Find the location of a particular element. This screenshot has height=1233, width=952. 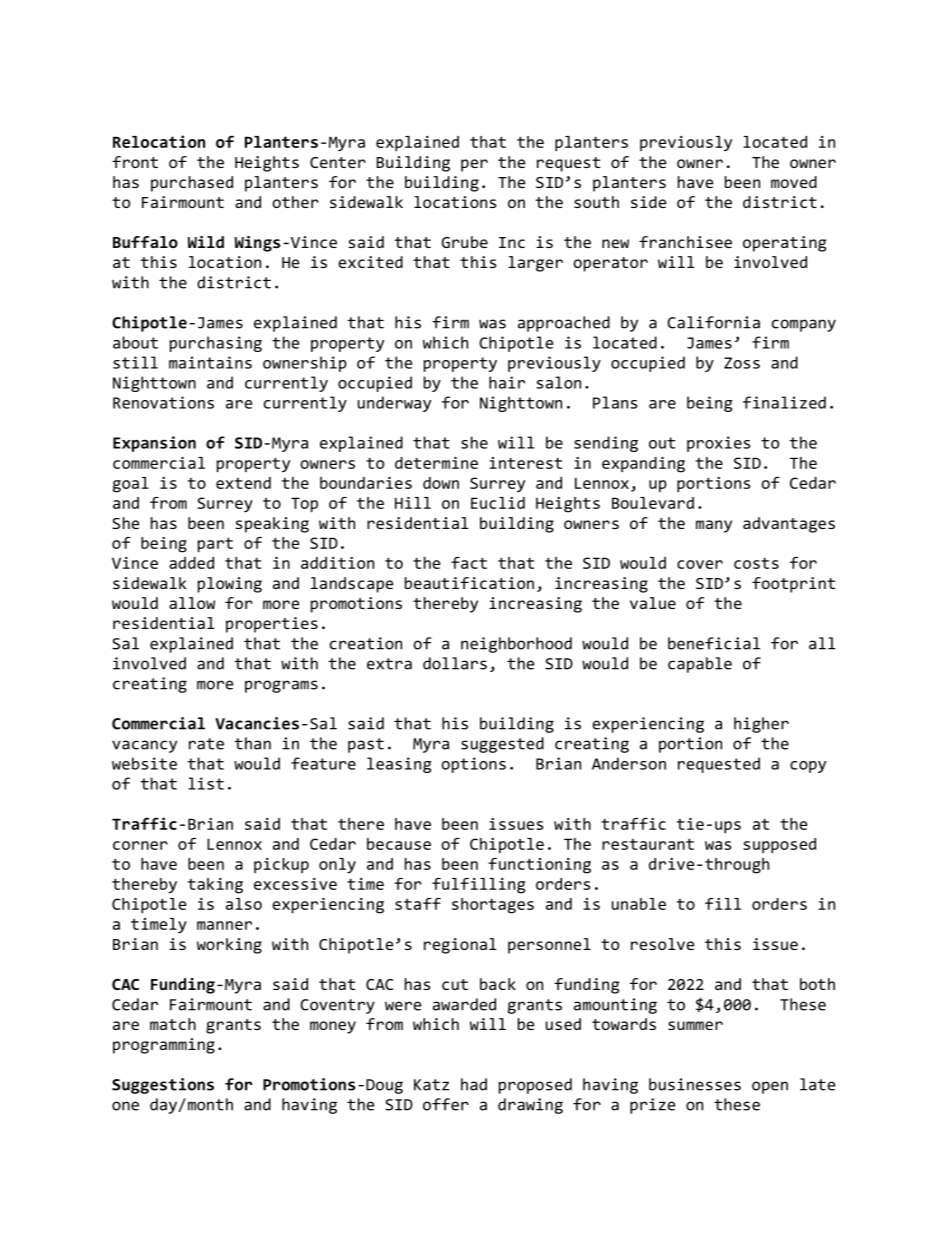

had is located at coordinates (474, 1084).
